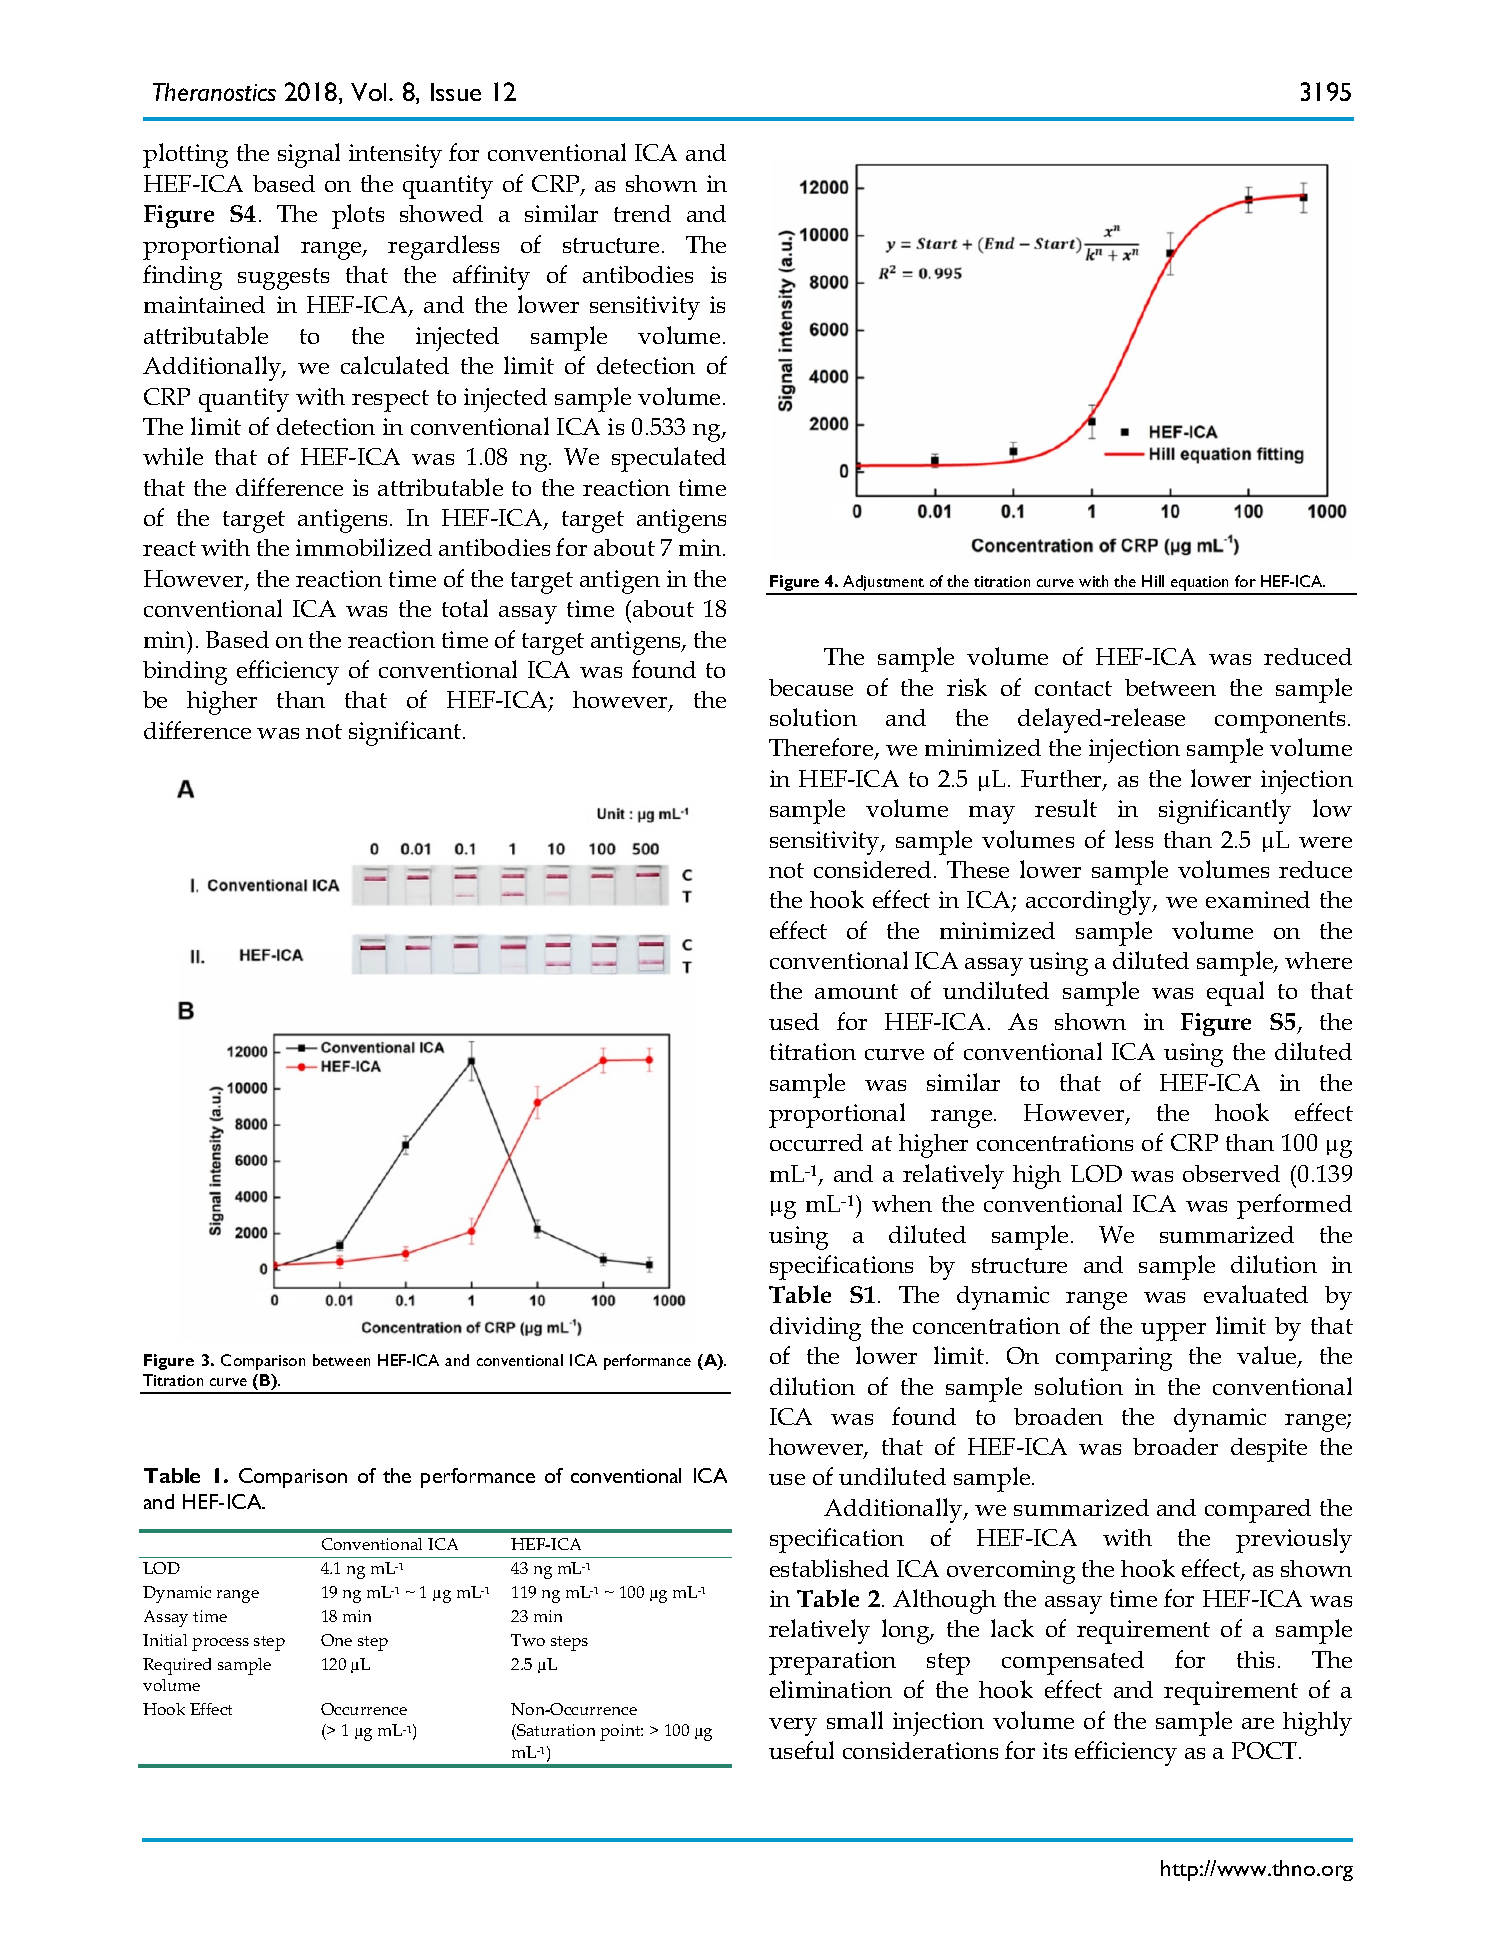  Describe the element at coordinates (1235, 993) in the screenshot. I see `equal` at that location.
